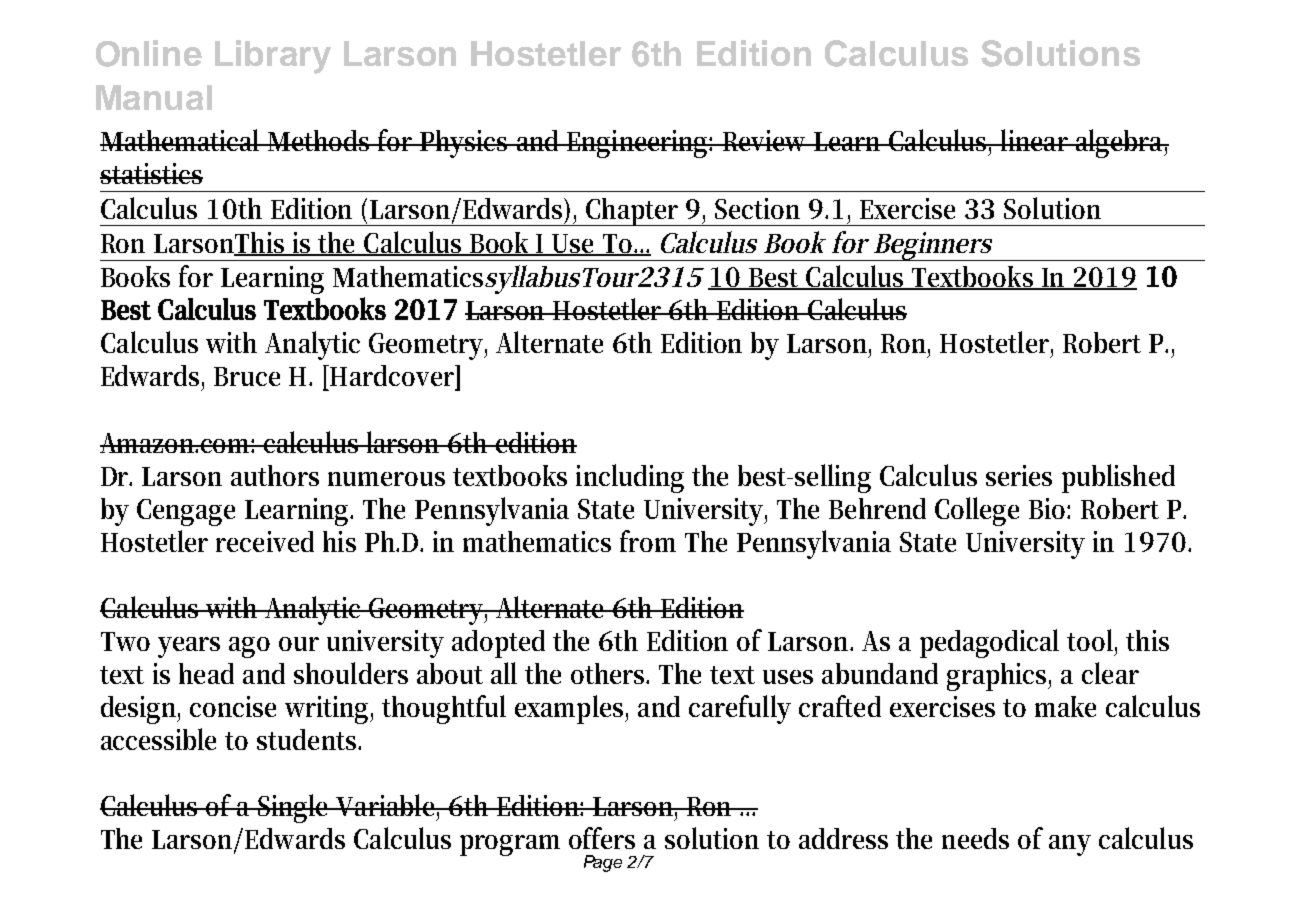 This page has height=924, width=1311. What do you see at coordinates (247, 376) in the page?
I see `Bruce` at bounding box center [247, 376].
